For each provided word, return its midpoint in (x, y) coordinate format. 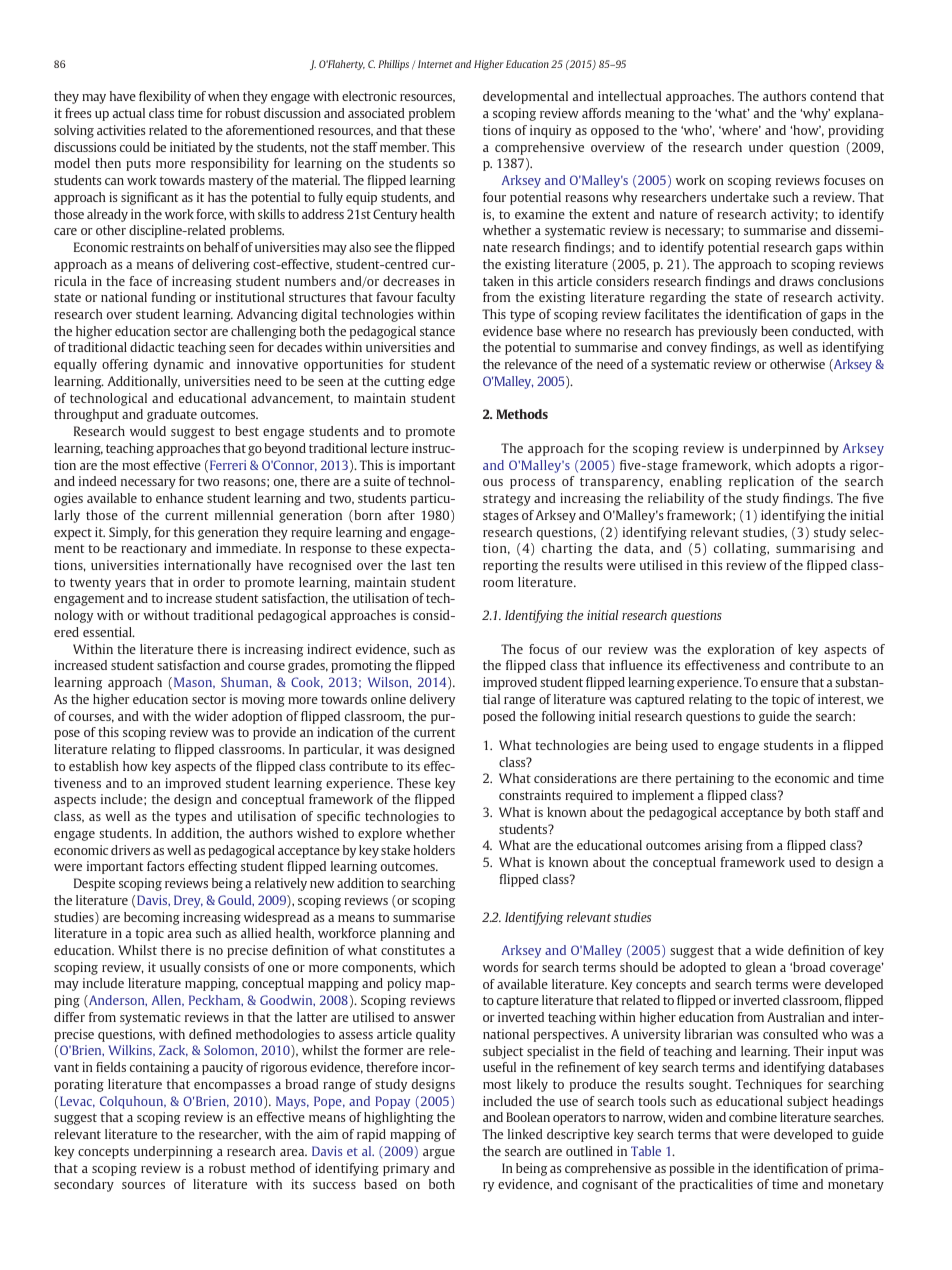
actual (129, 113)
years (130, 585)
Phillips (393, 65)
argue (439, 1154)
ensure (779, 683)
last (421, 565)
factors (165, 866)
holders (434, 850)
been (774, 331)
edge (441, 382)
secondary (84, 1185)
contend (833, 96)
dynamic (179, 365)
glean (760, 968)
